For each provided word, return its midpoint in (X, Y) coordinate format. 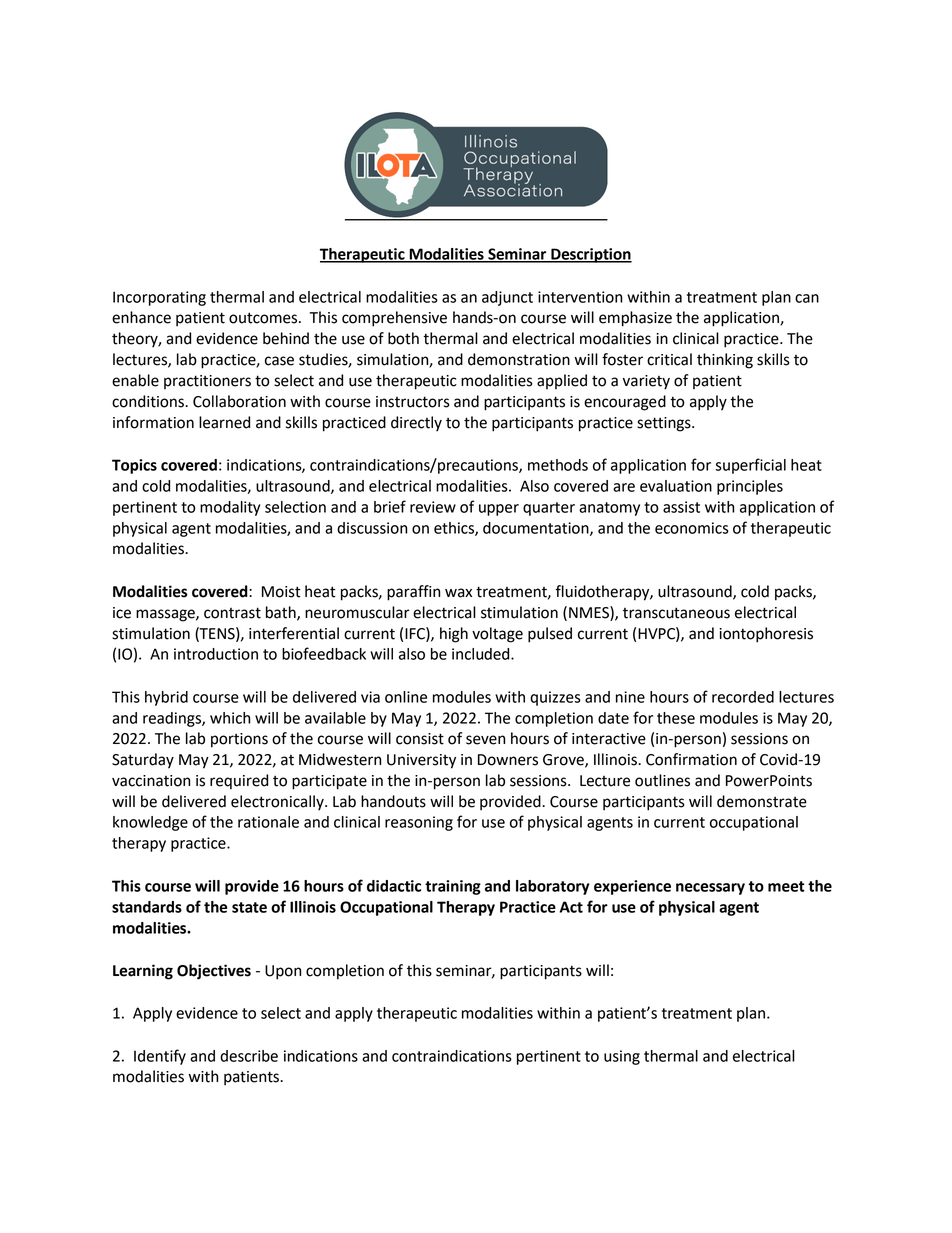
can (807, 298)
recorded (743, 697)
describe (249, 1056)
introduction (216, 654)
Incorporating (159, 298)
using (622, 1057)
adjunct (507, 298)
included (482, 654)
